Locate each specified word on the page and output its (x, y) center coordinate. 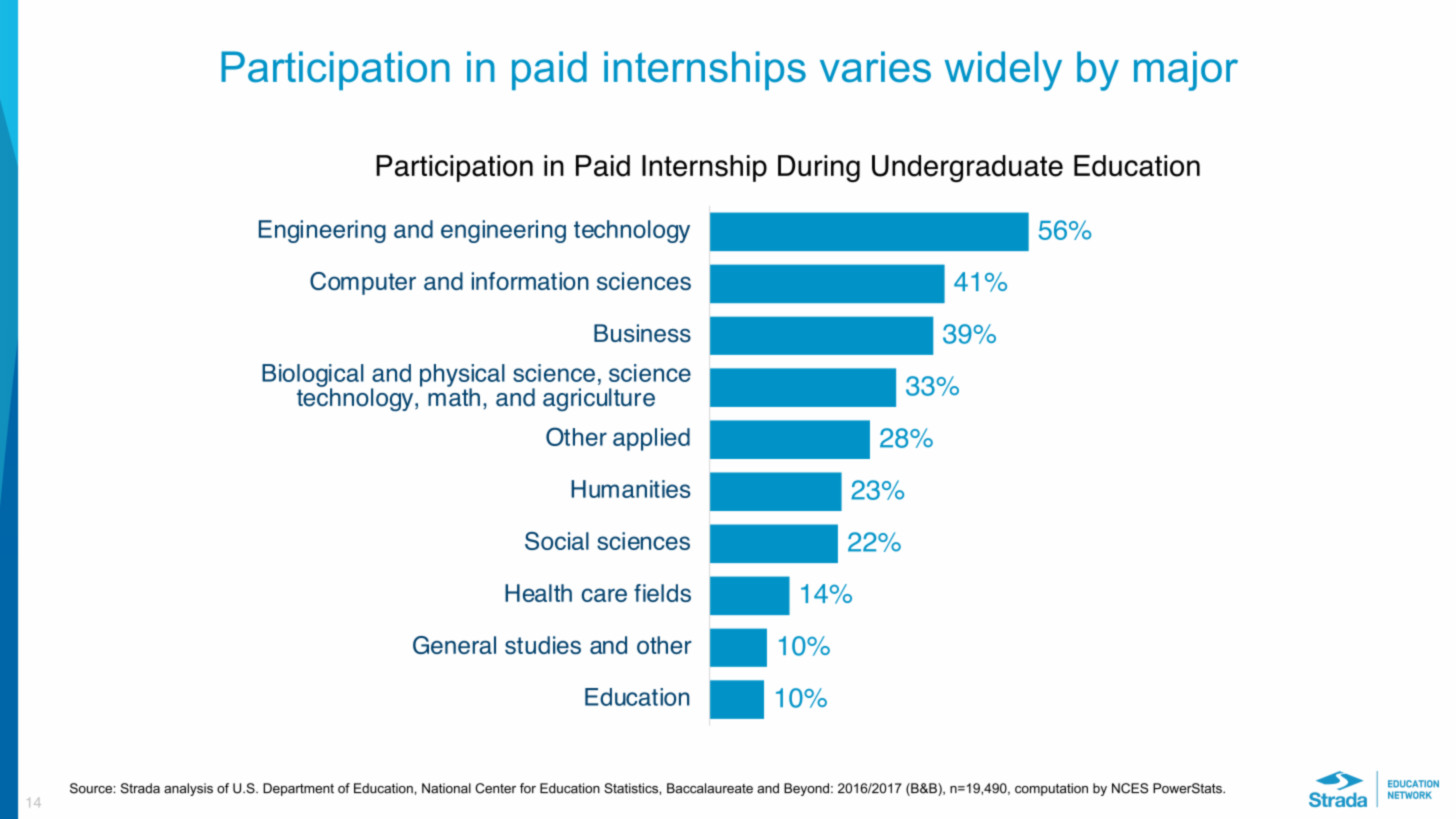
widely (1003, 71)
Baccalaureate (710, 788)
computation (1051, 789)
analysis (188, 789)
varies (875, 67)
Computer (363, 283)
